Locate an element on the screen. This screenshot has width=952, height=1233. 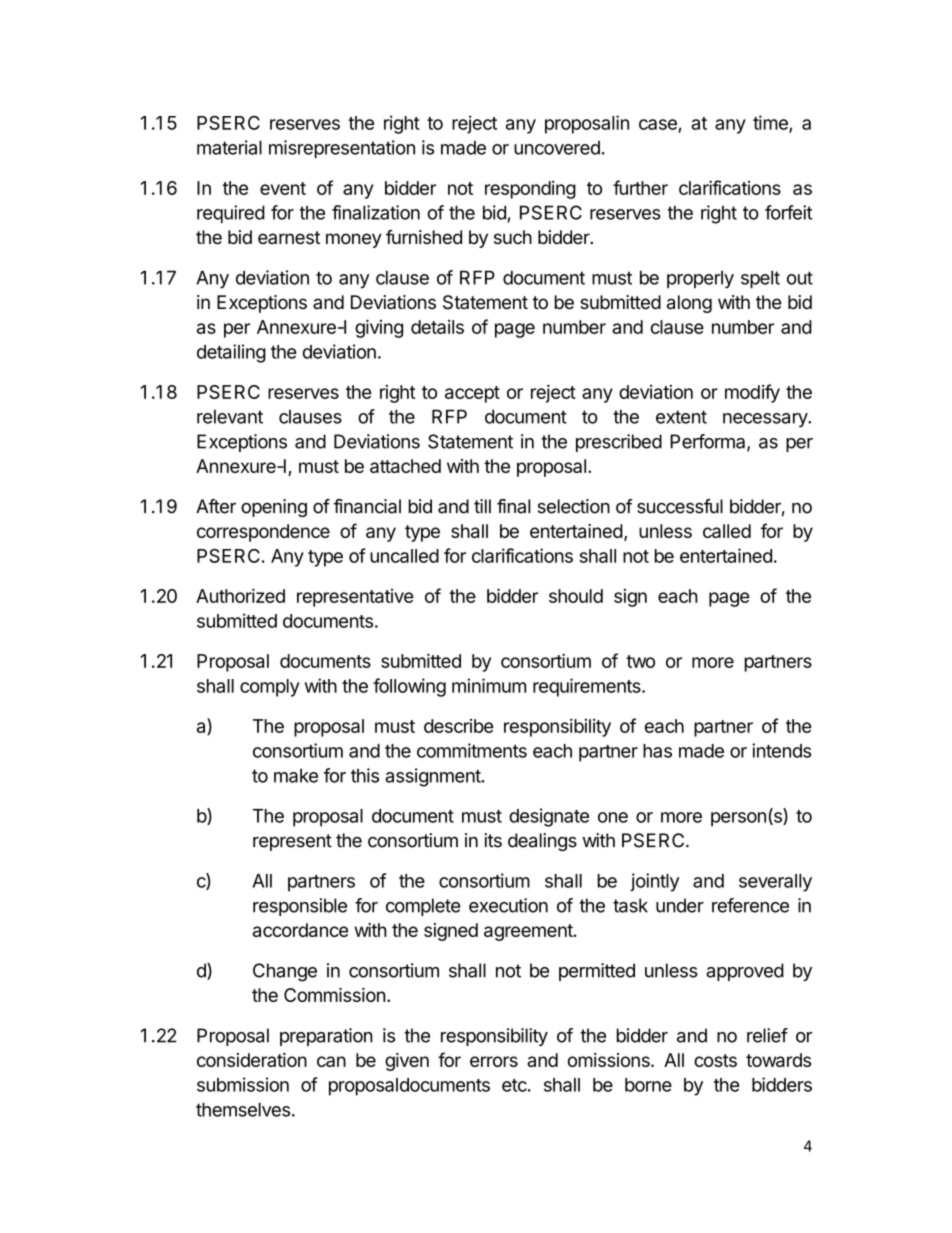
accept is located at coordinates (472, 394).
